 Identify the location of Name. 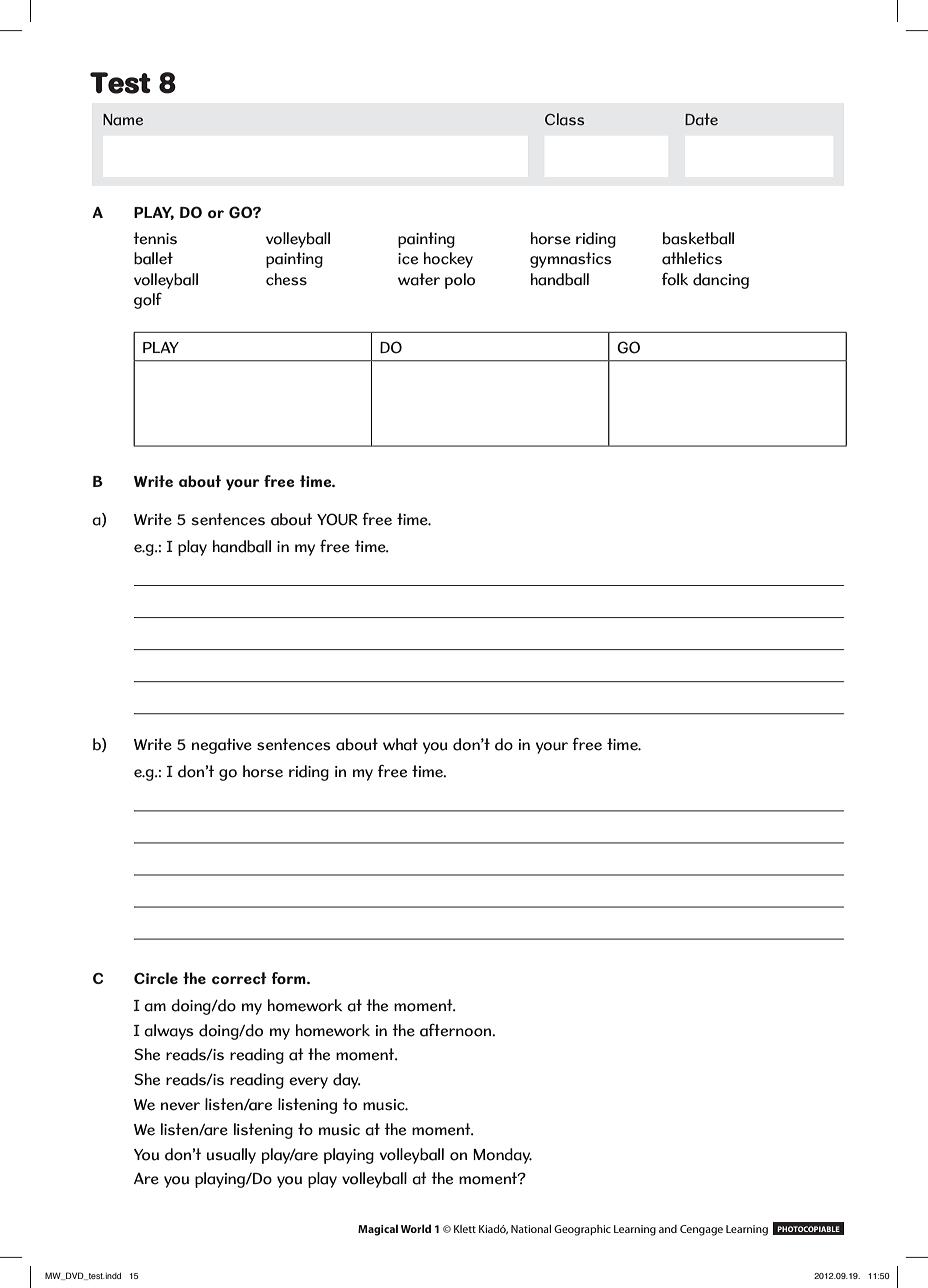
(123, 120).
